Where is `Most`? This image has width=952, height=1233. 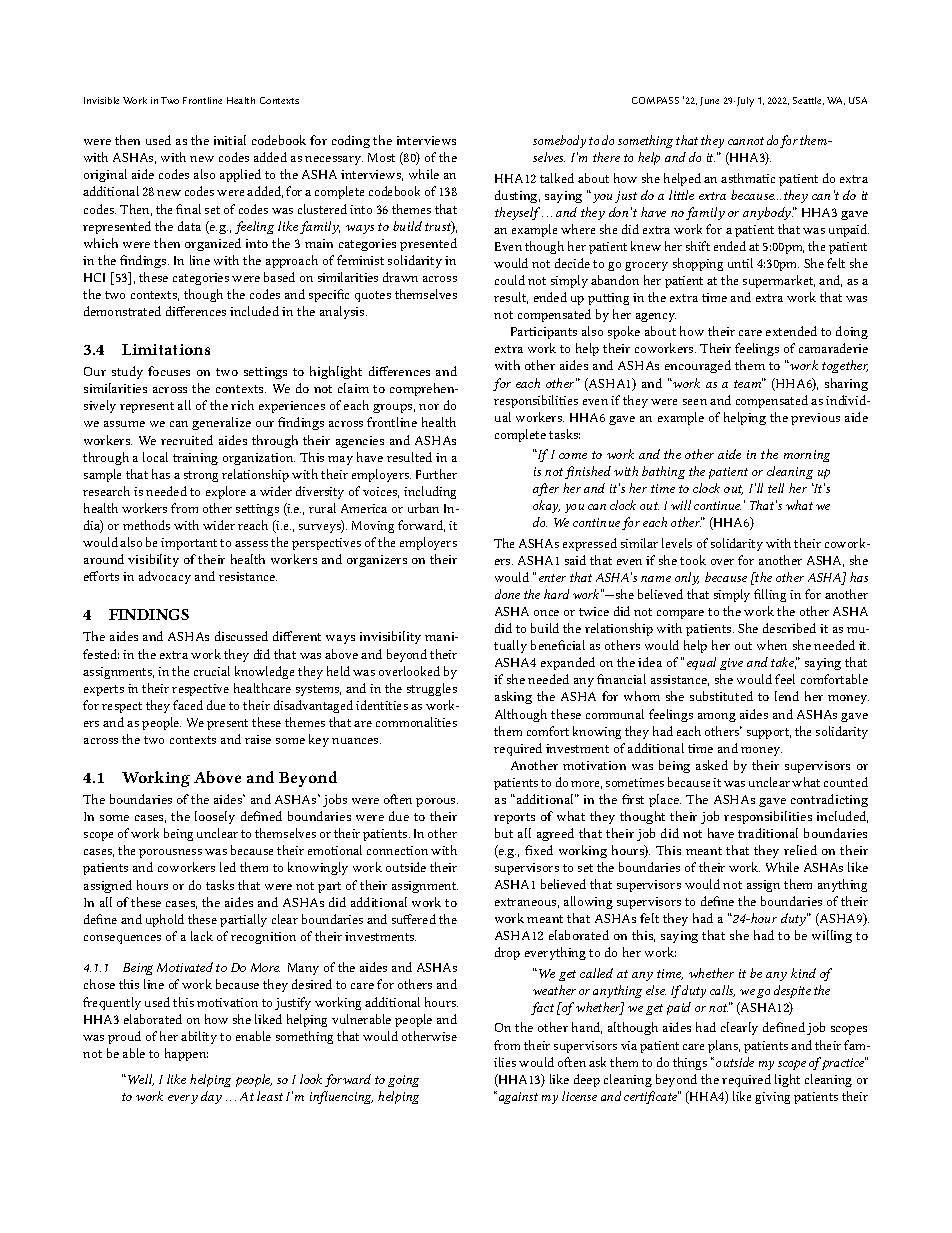
Most is located at coordinates (381, 157).
